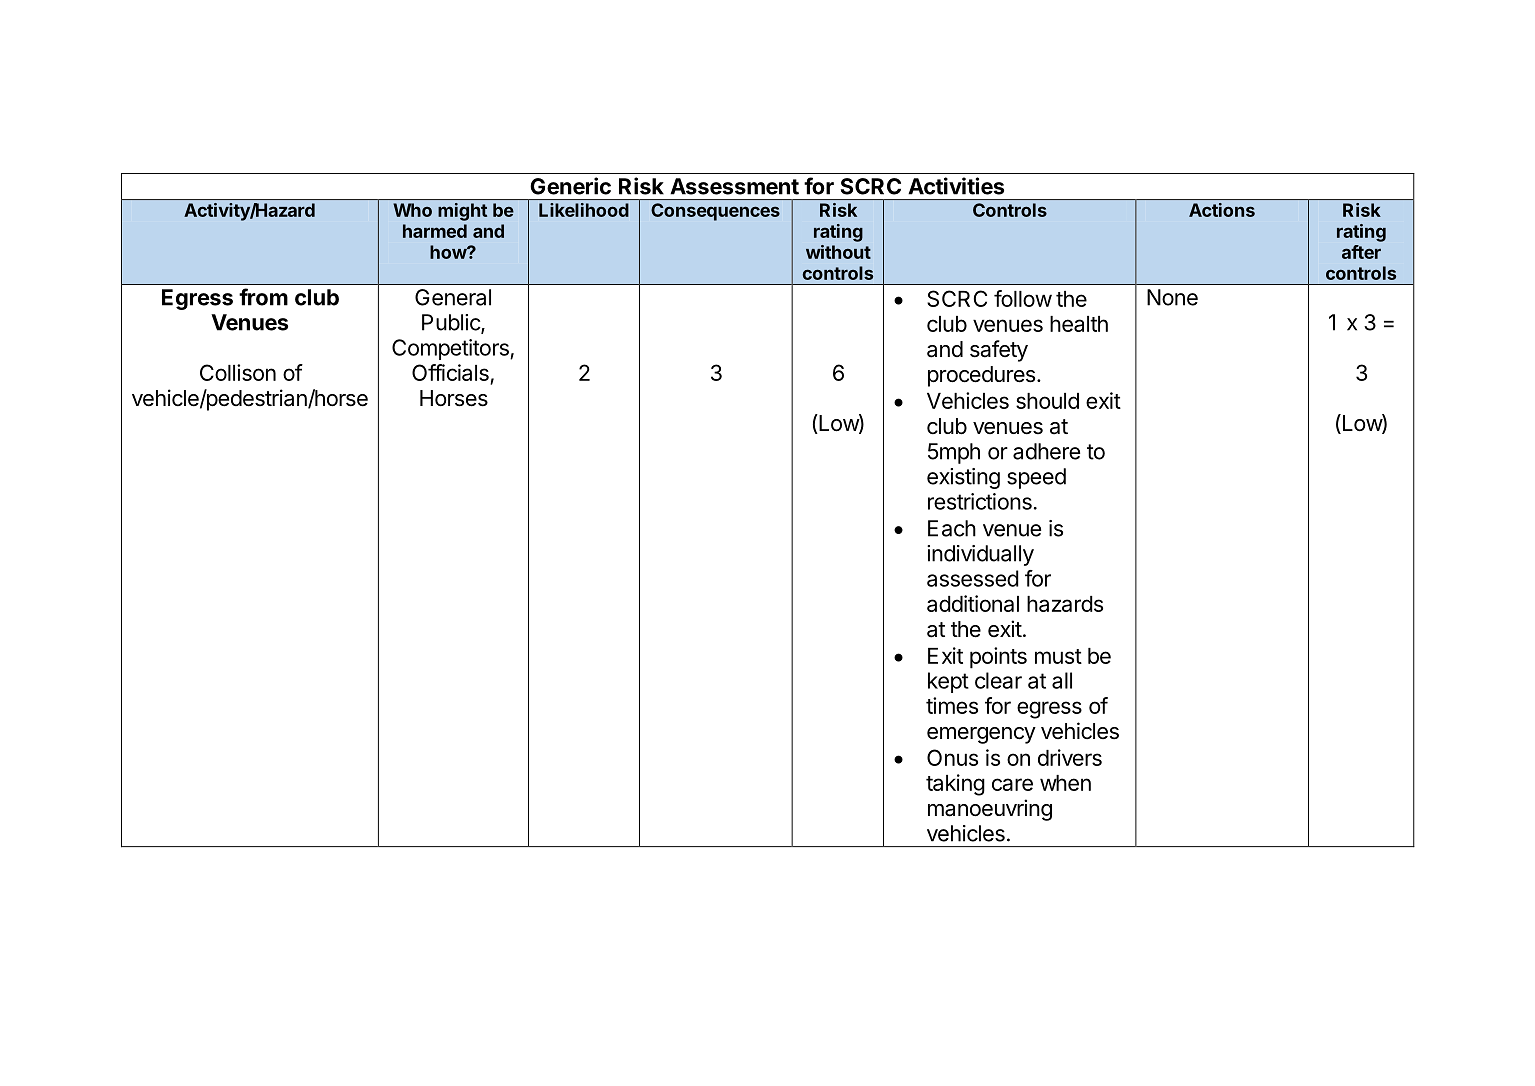  I want to click on Who, so click(412, 210).
